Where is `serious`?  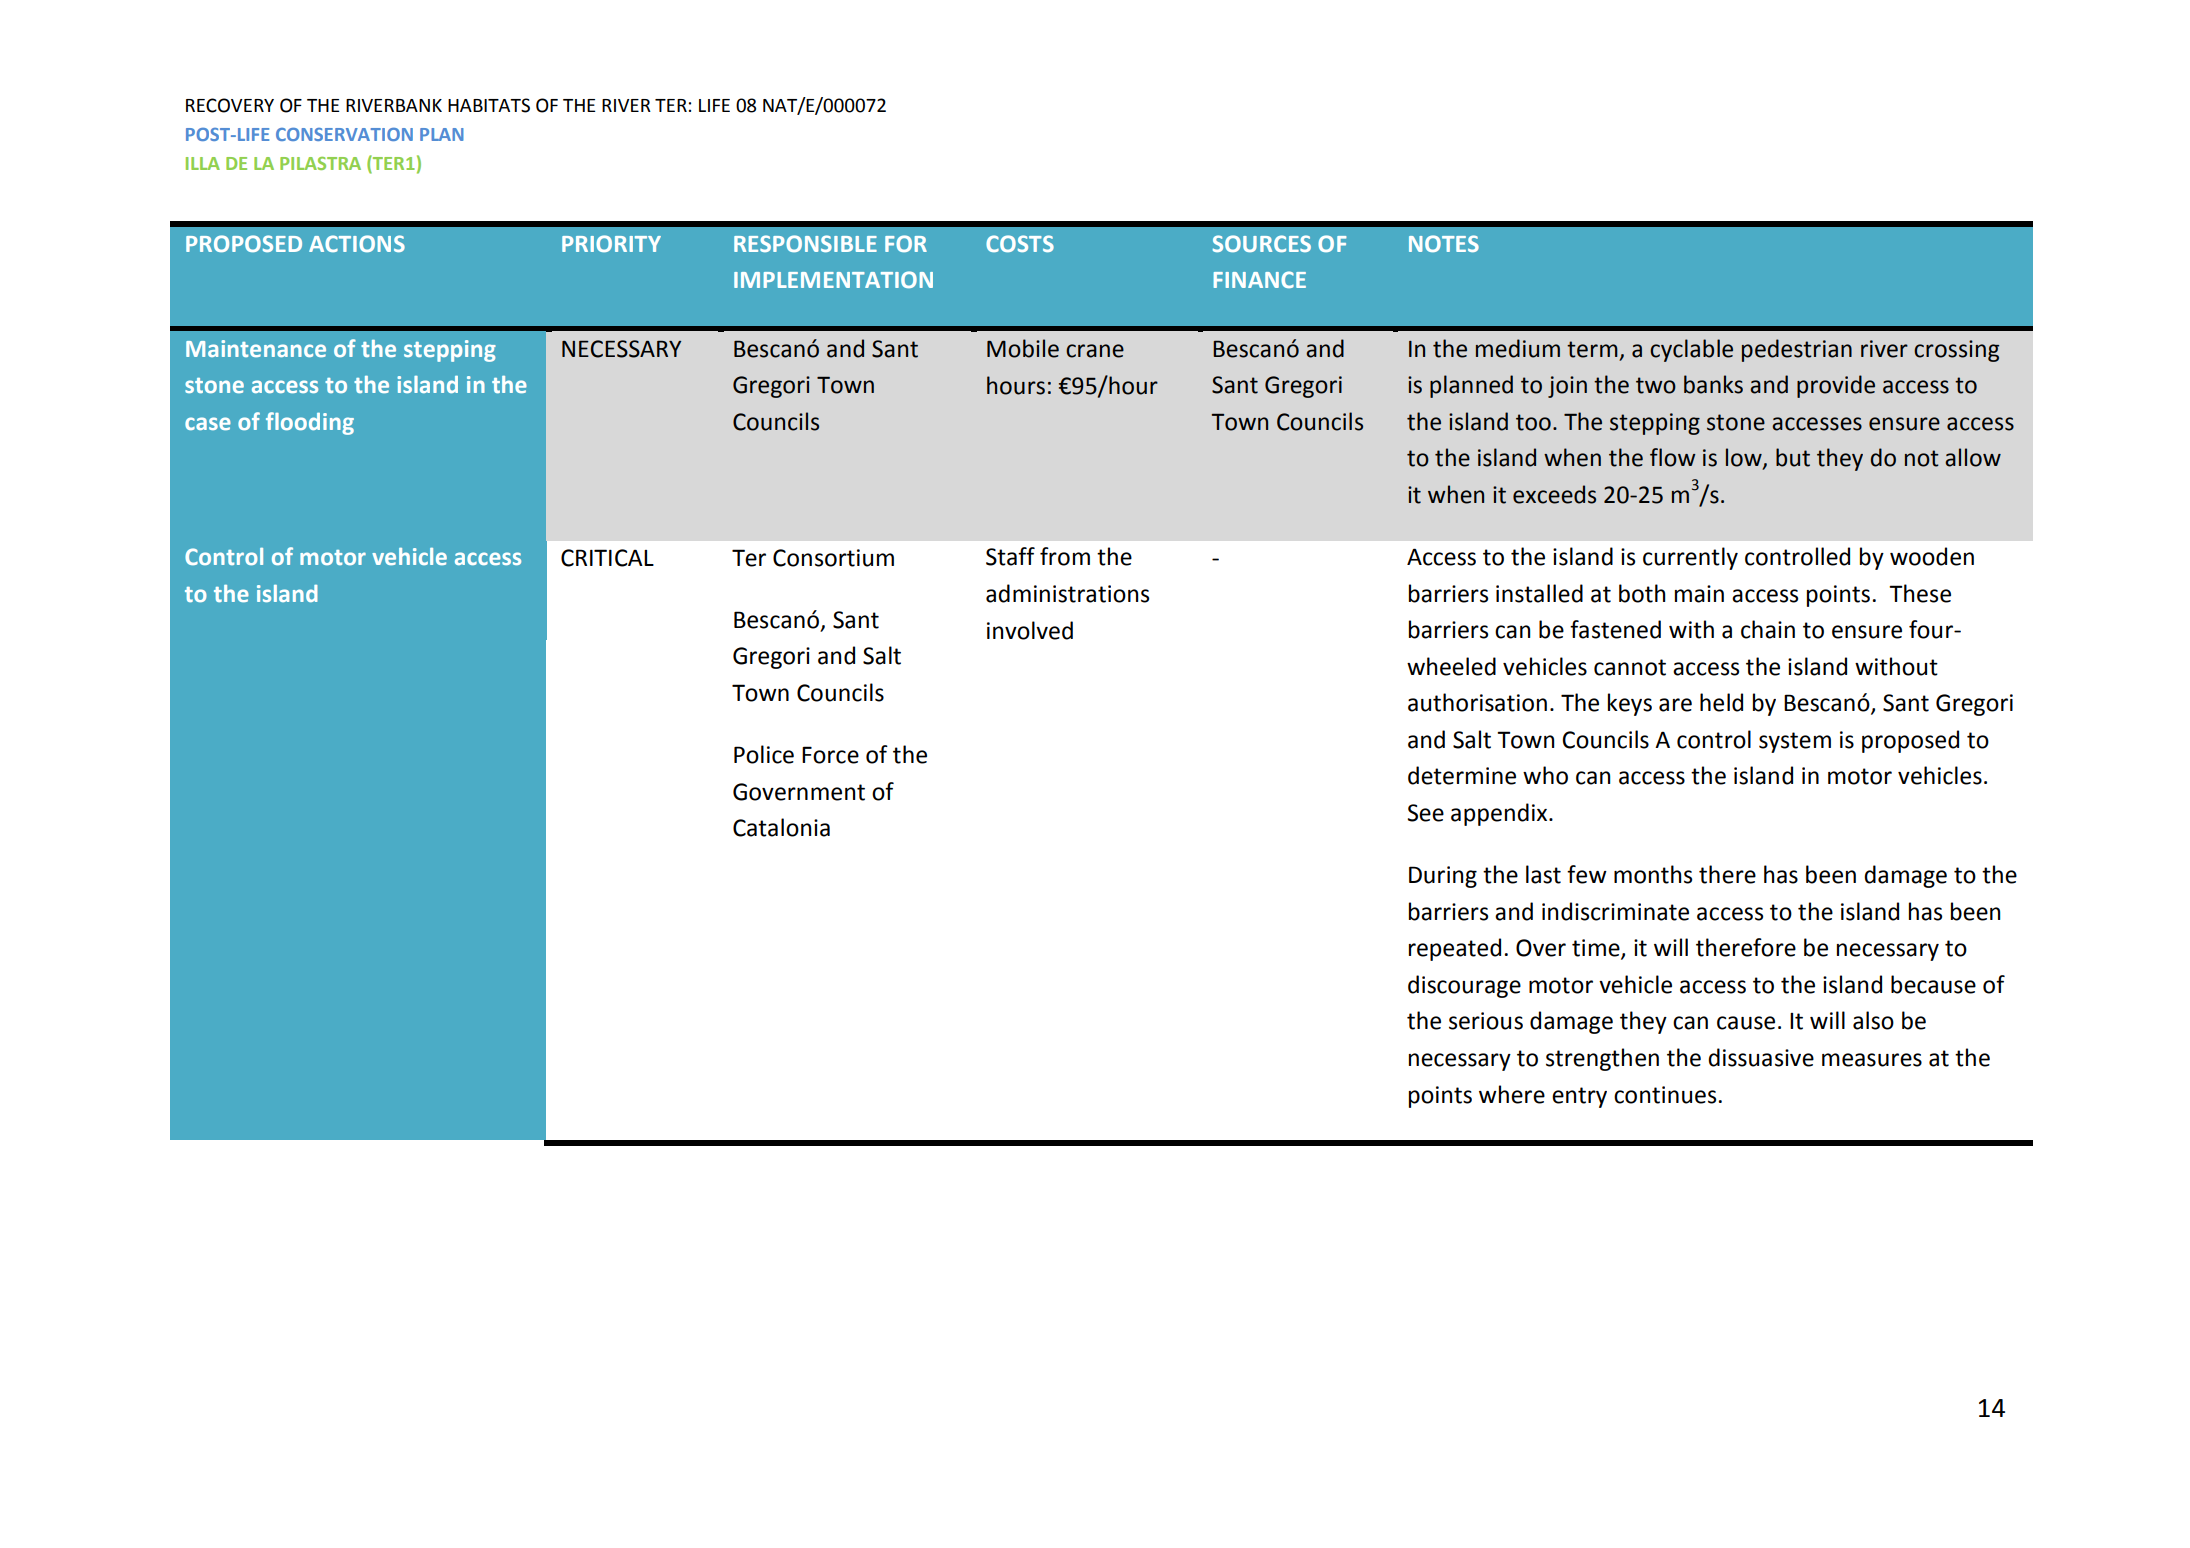 serious is located at coordinates (1486, 1021).
